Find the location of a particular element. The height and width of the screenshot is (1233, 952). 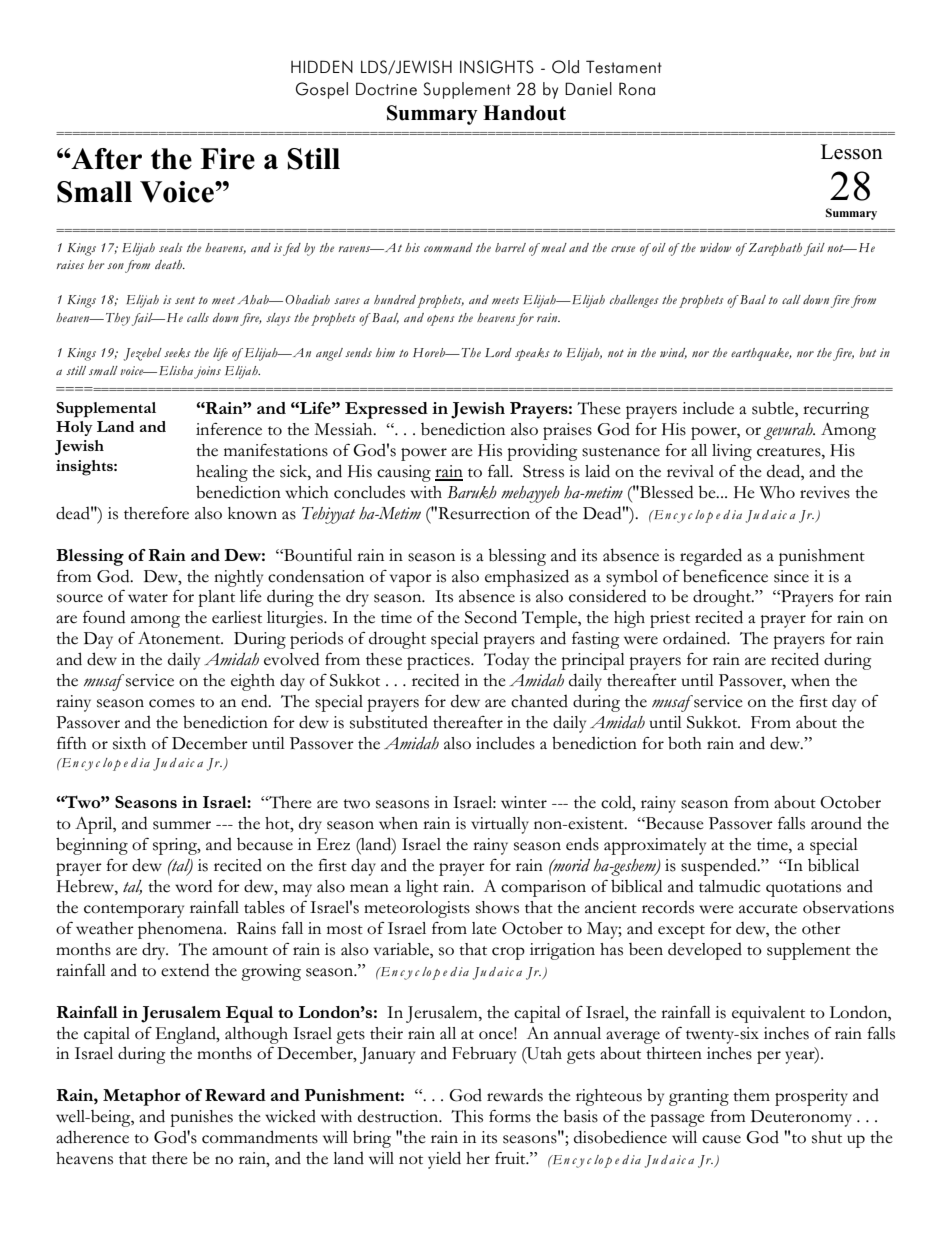

phenomena is located at coordinates (181, 930).
